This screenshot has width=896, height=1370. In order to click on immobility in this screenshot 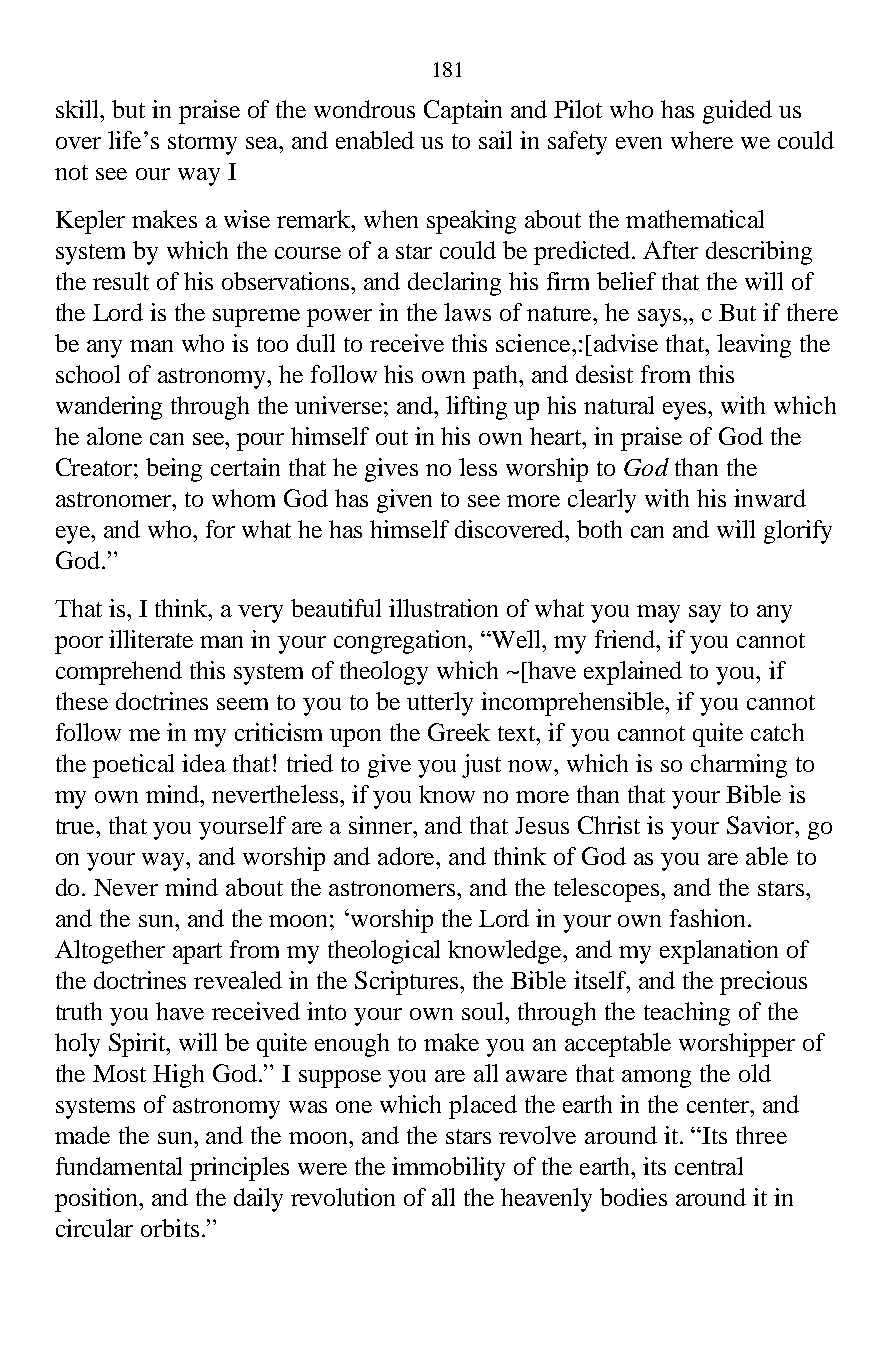, I will do `click(448, 1169)`.
